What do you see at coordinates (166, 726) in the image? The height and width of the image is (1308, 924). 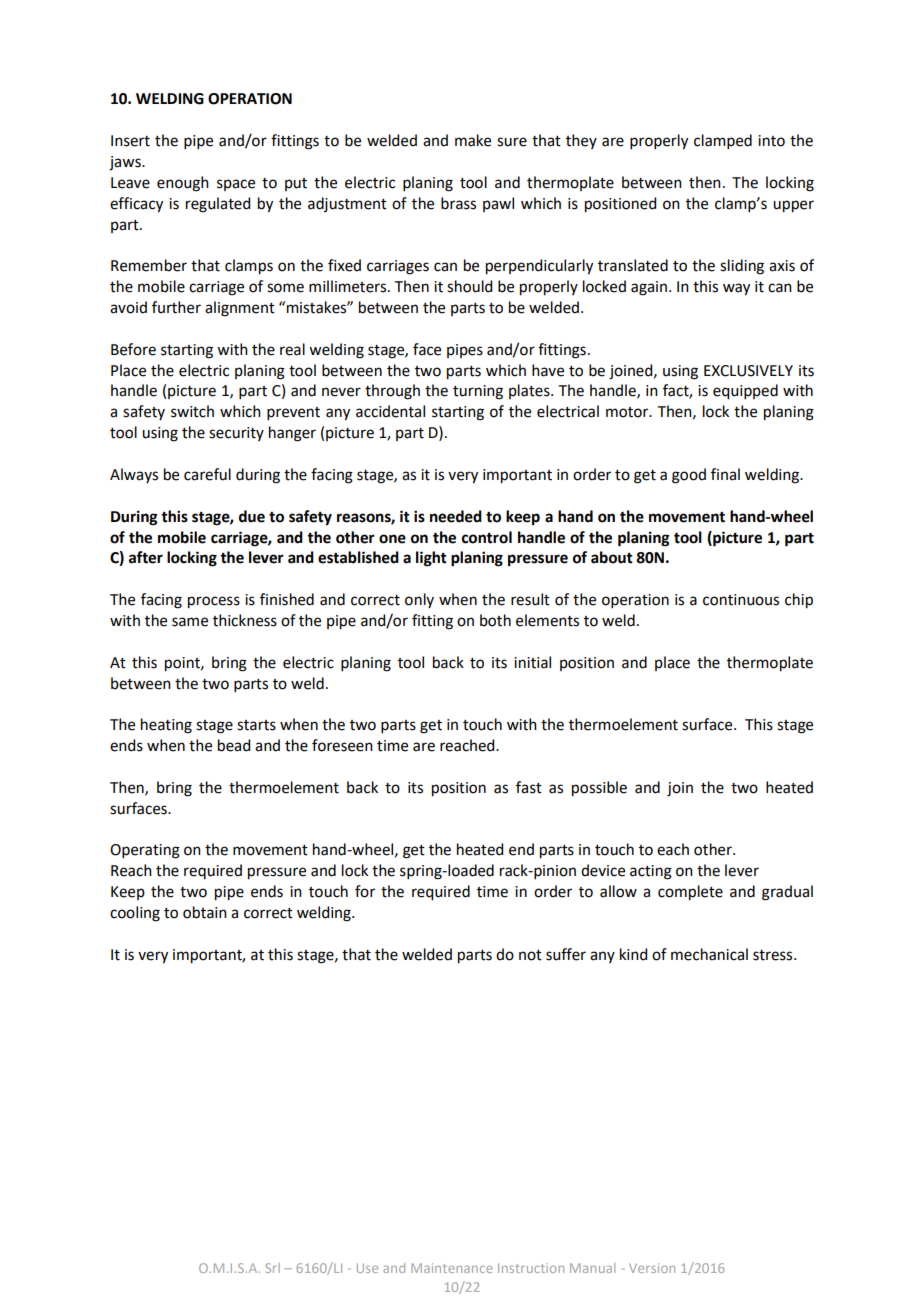 I see `heating` at bounding box center [166, 726].
